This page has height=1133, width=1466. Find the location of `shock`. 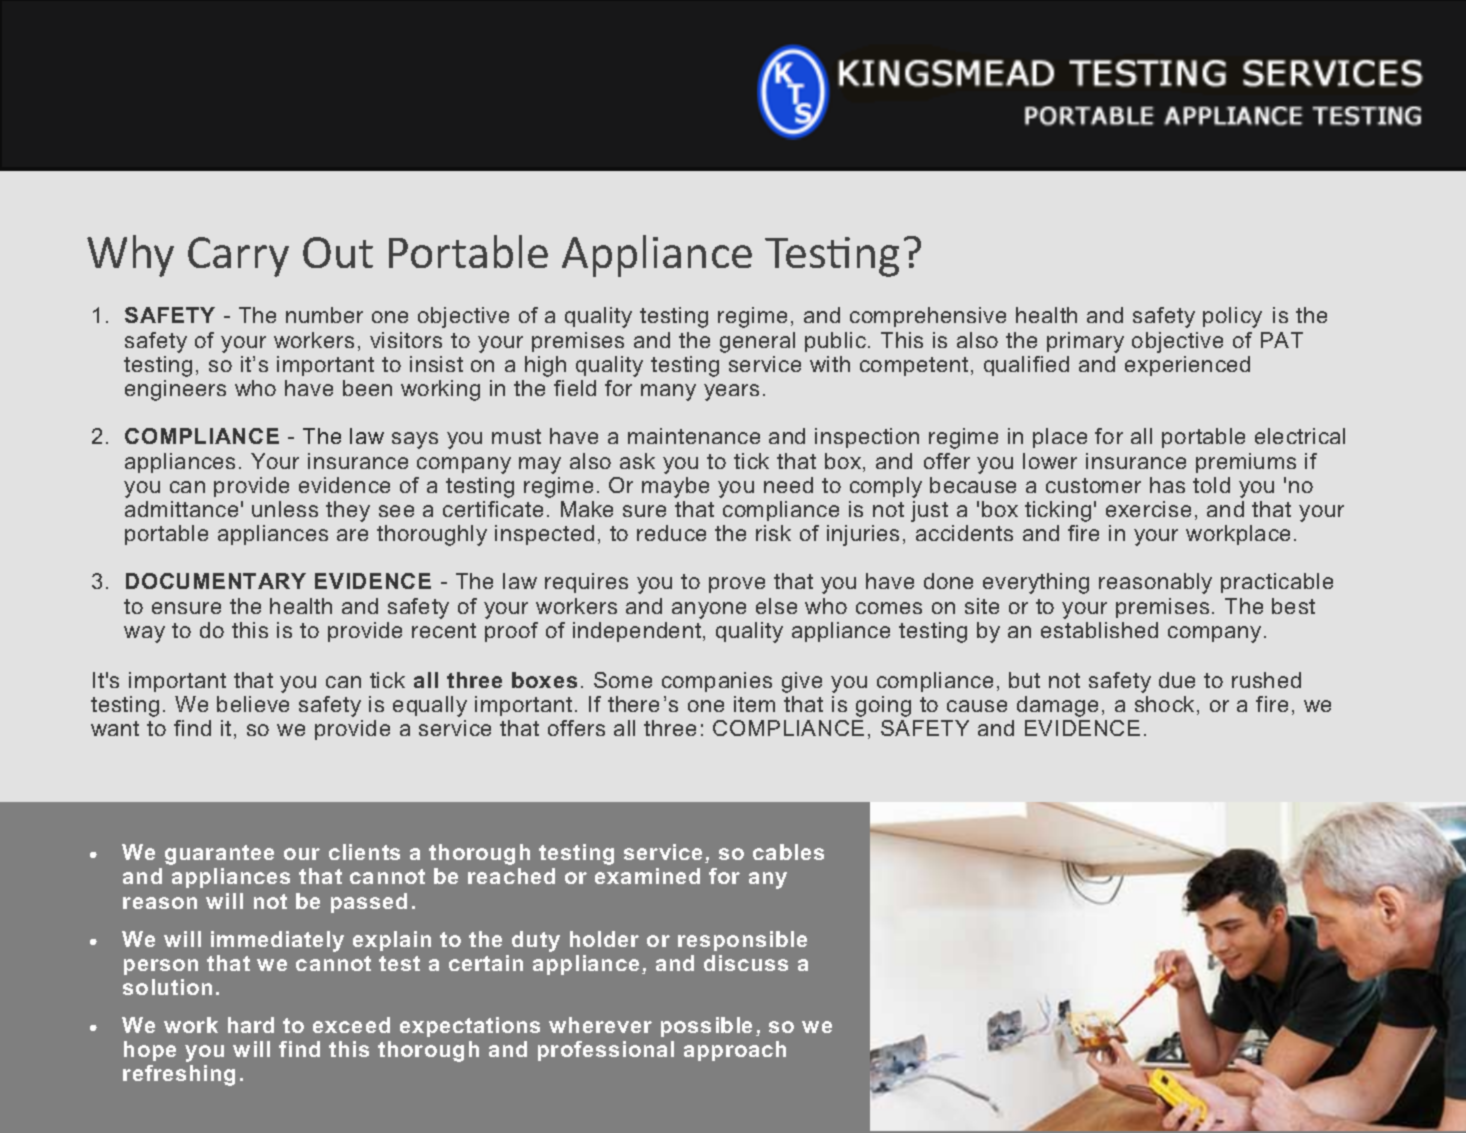

shock is located at coordinates (1164, 704).
